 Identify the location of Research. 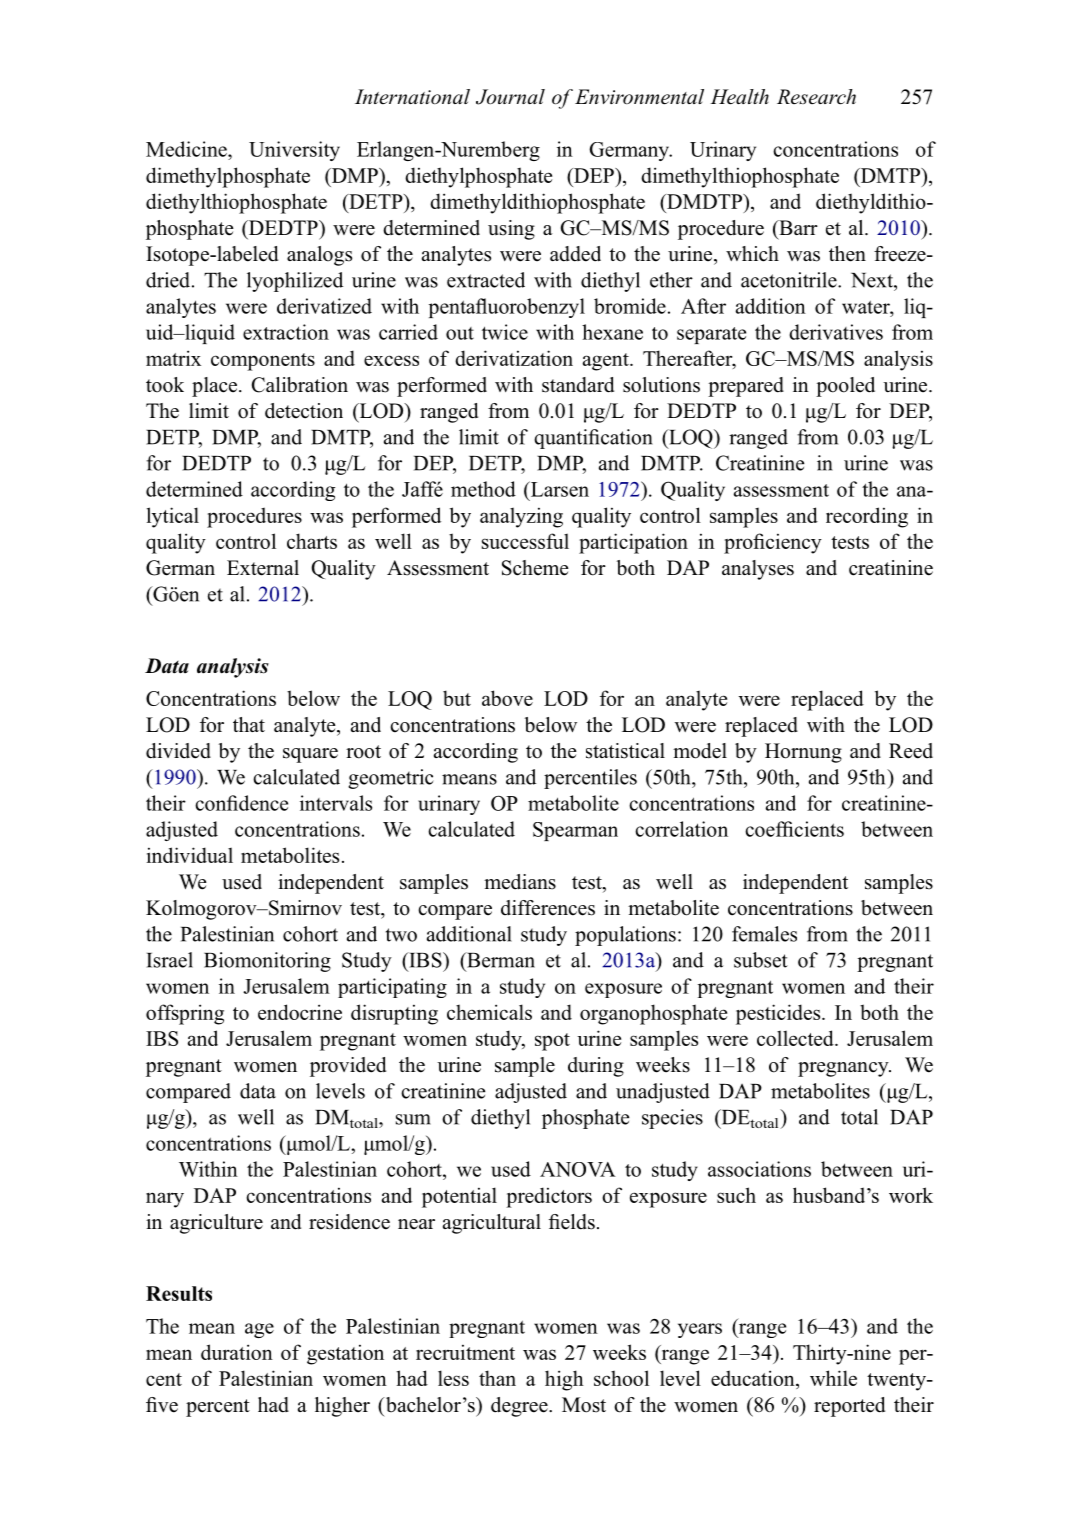
(816, 97).
